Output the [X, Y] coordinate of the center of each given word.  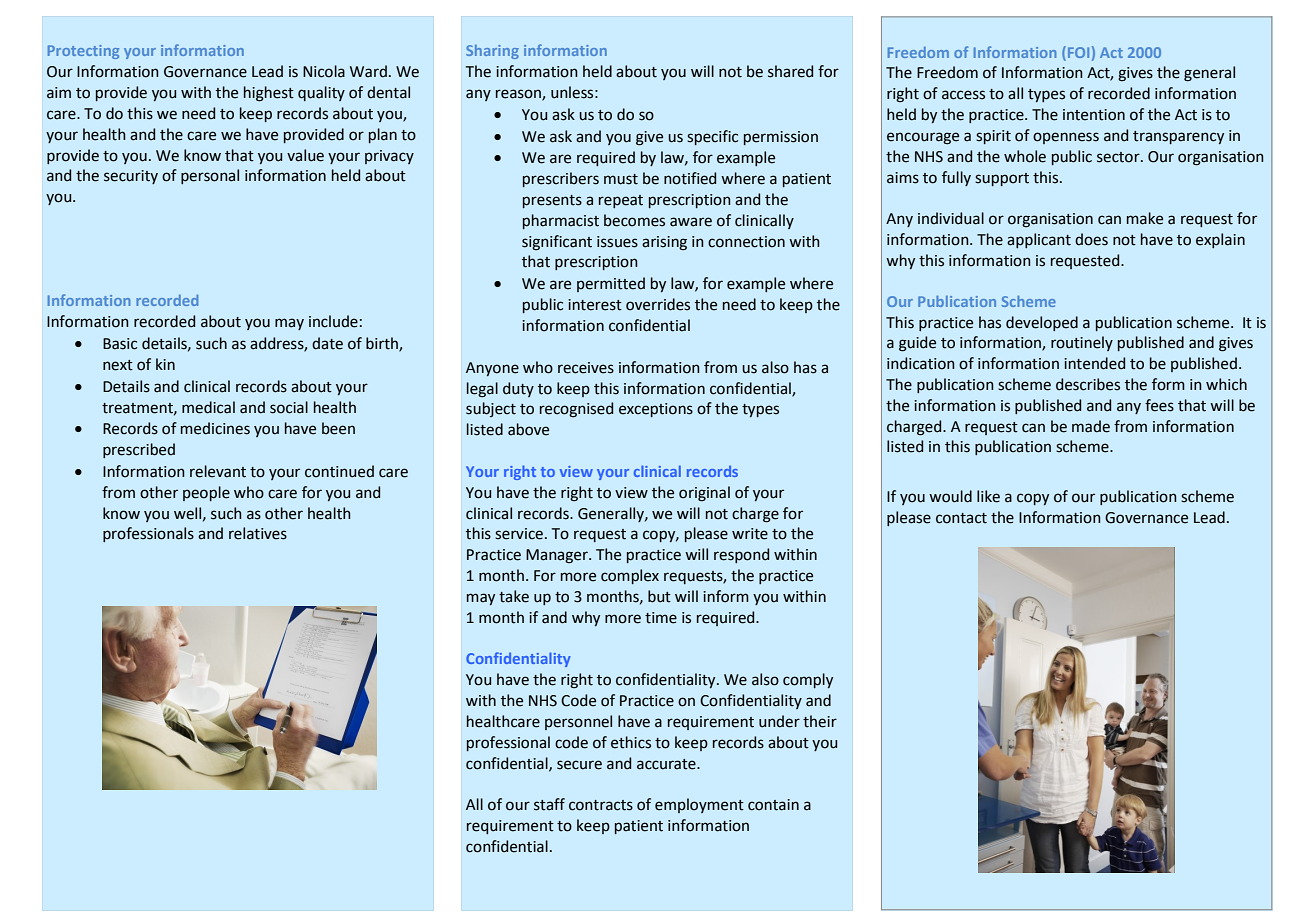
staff [549, 804]
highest [269, 94]
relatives [258, 533]
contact [961, 518]
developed [1042, 323]
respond [741, 555]
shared [790, 71]
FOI [1078, 52]
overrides [658, 304]
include [333, 321]
